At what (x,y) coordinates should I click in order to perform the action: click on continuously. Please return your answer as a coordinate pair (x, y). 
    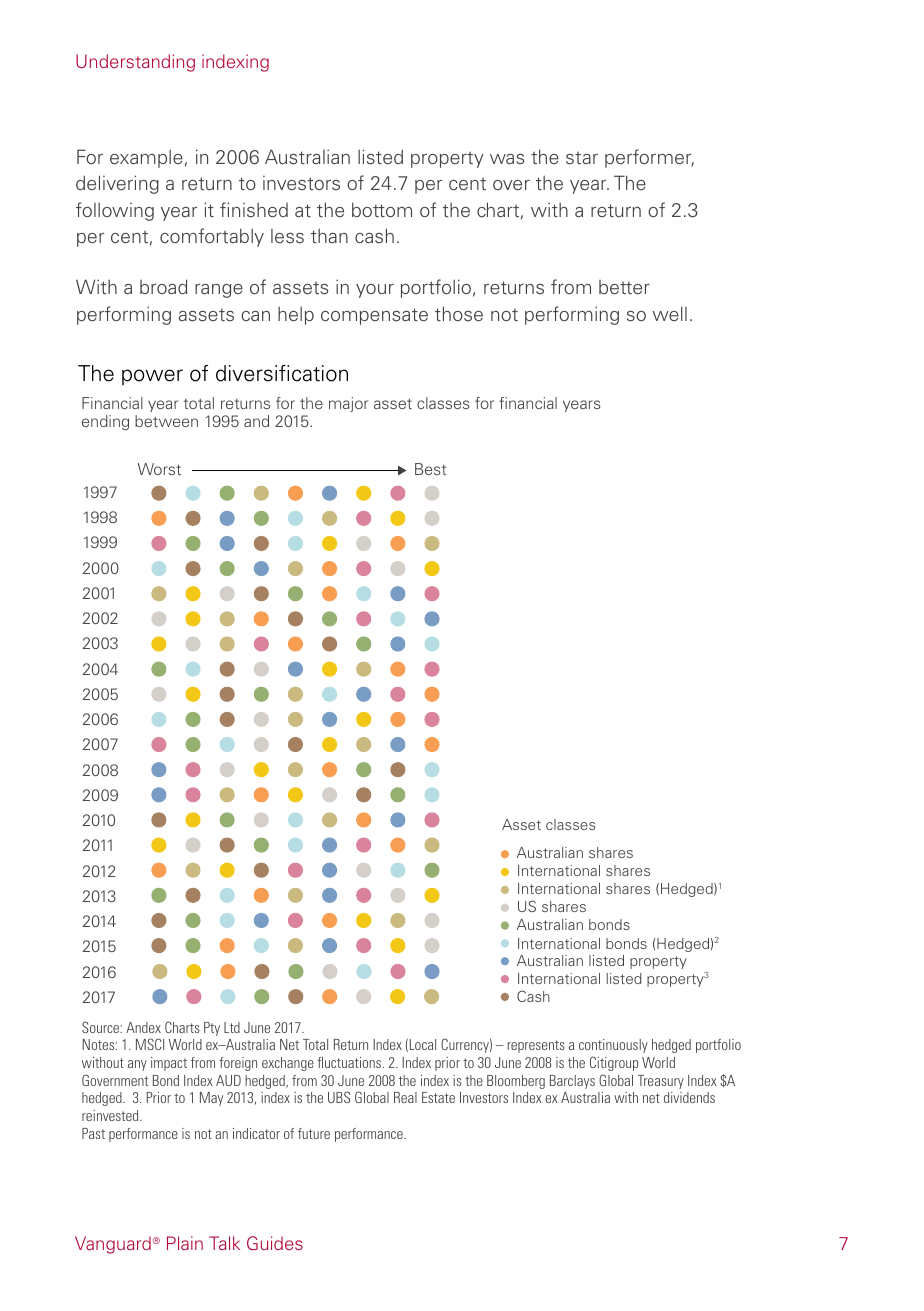
    Looking at the image, I should click on (613, 1046).
